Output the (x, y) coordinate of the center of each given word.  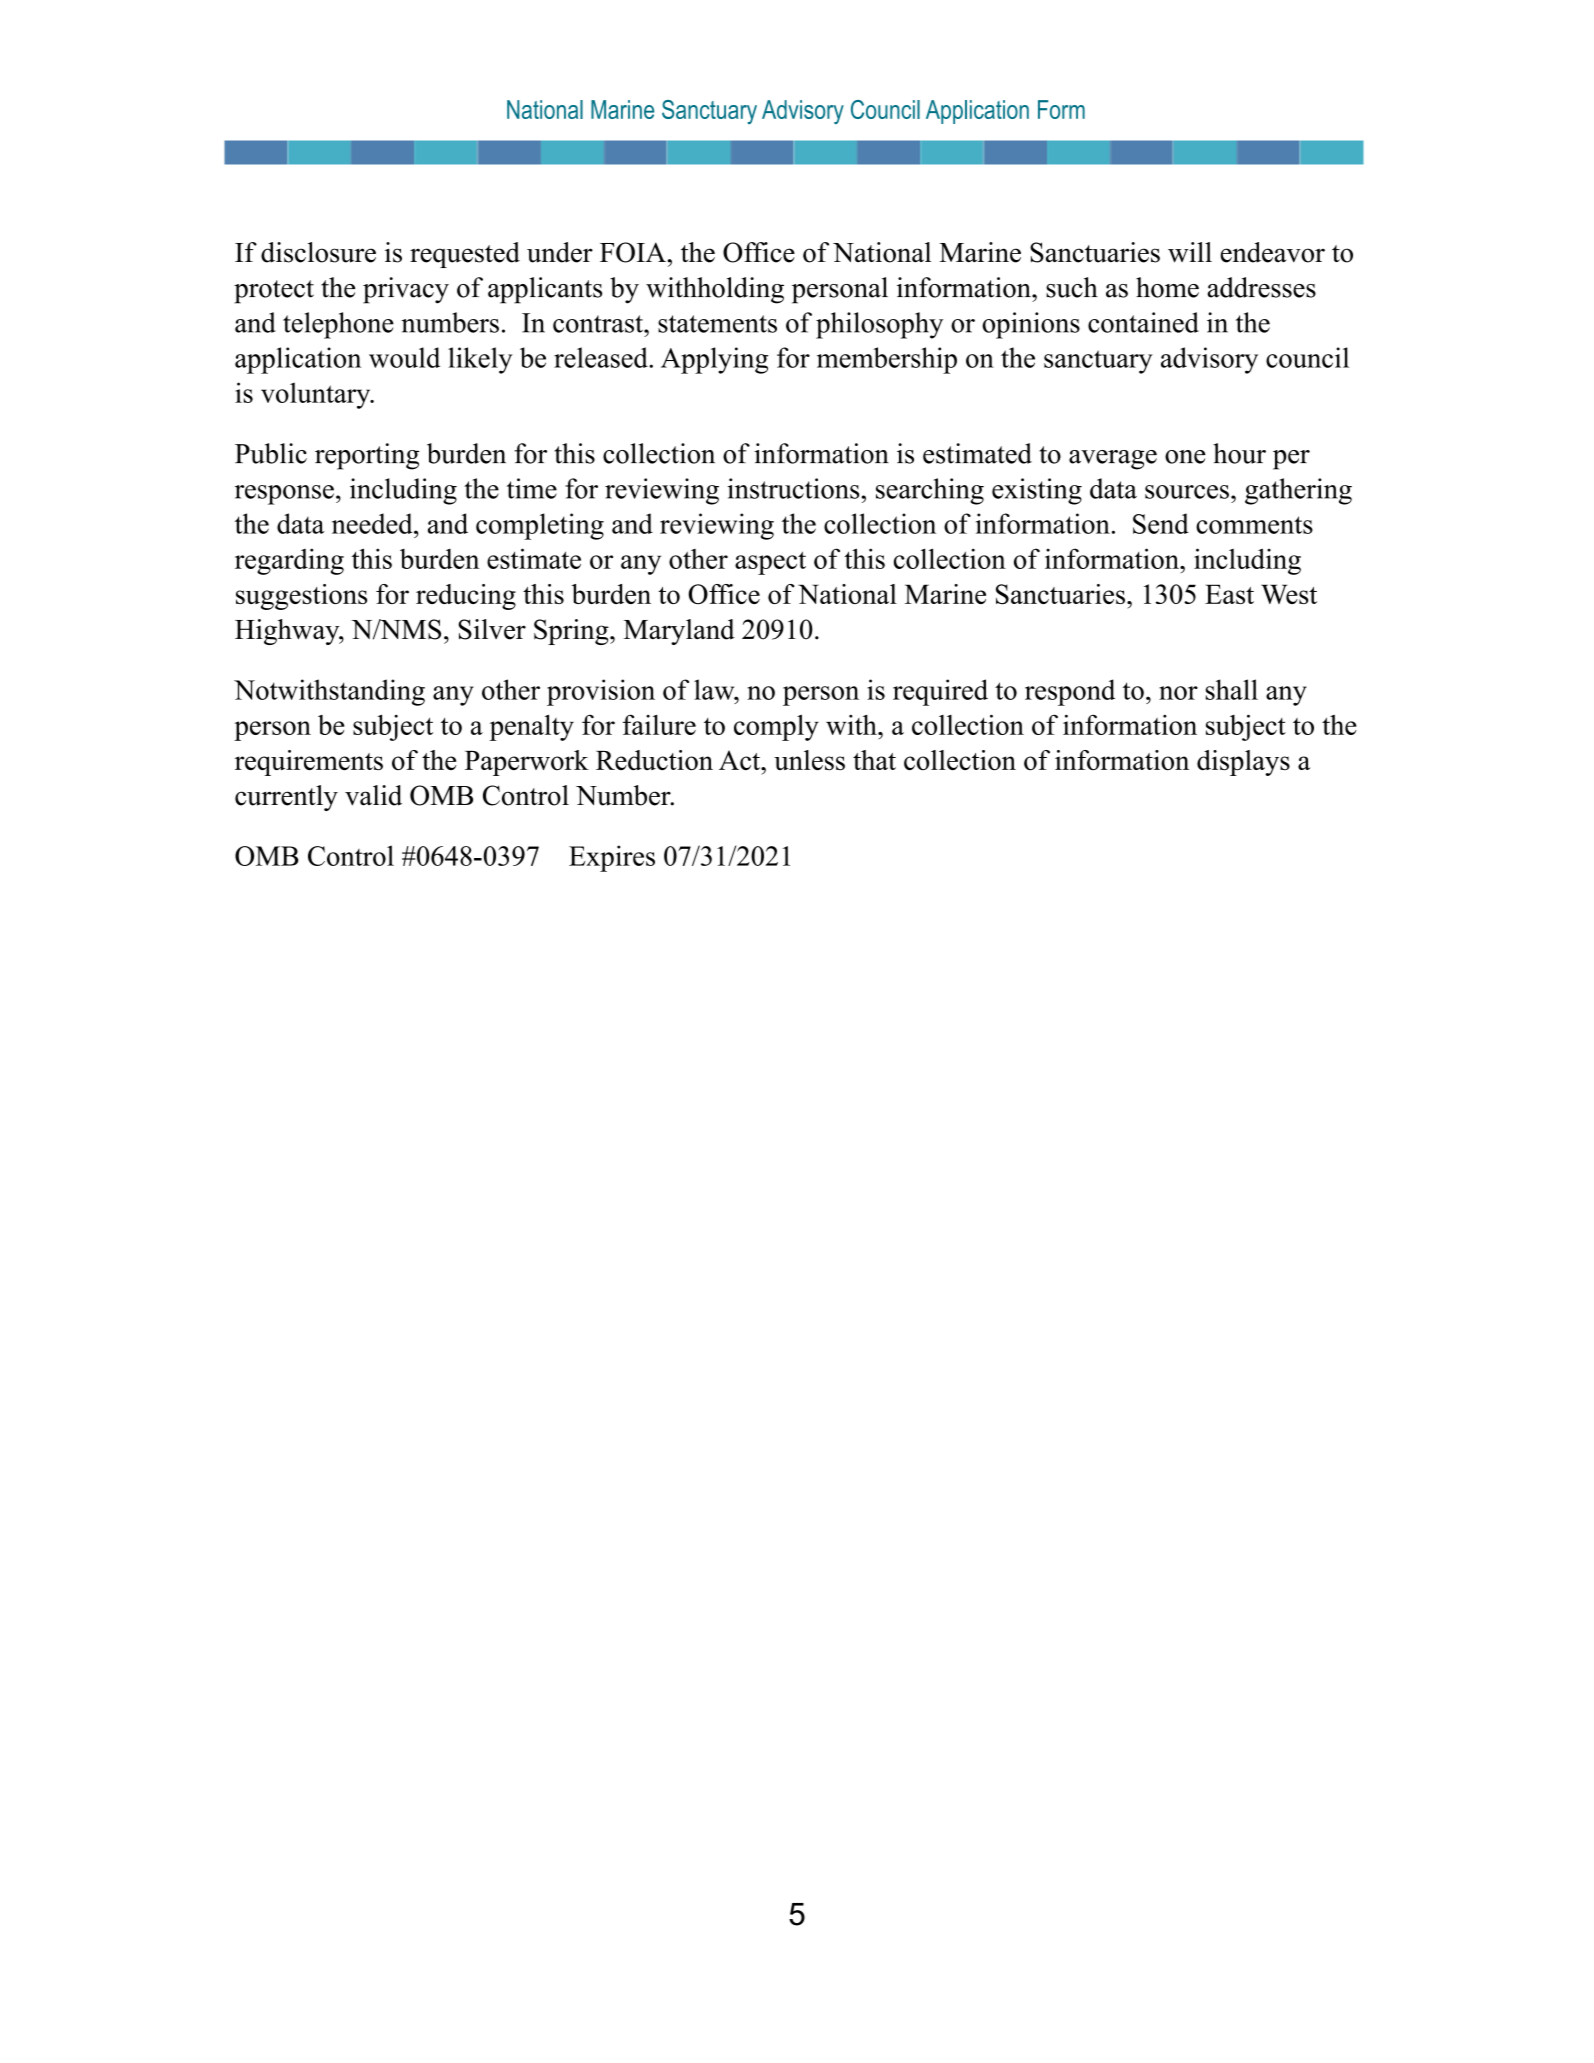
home (1167, 287)
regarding (289, 561)
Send (1161, 523)
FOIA (634, 252)
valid (373, 795)
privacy (406, 290)
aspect (770, 563)
